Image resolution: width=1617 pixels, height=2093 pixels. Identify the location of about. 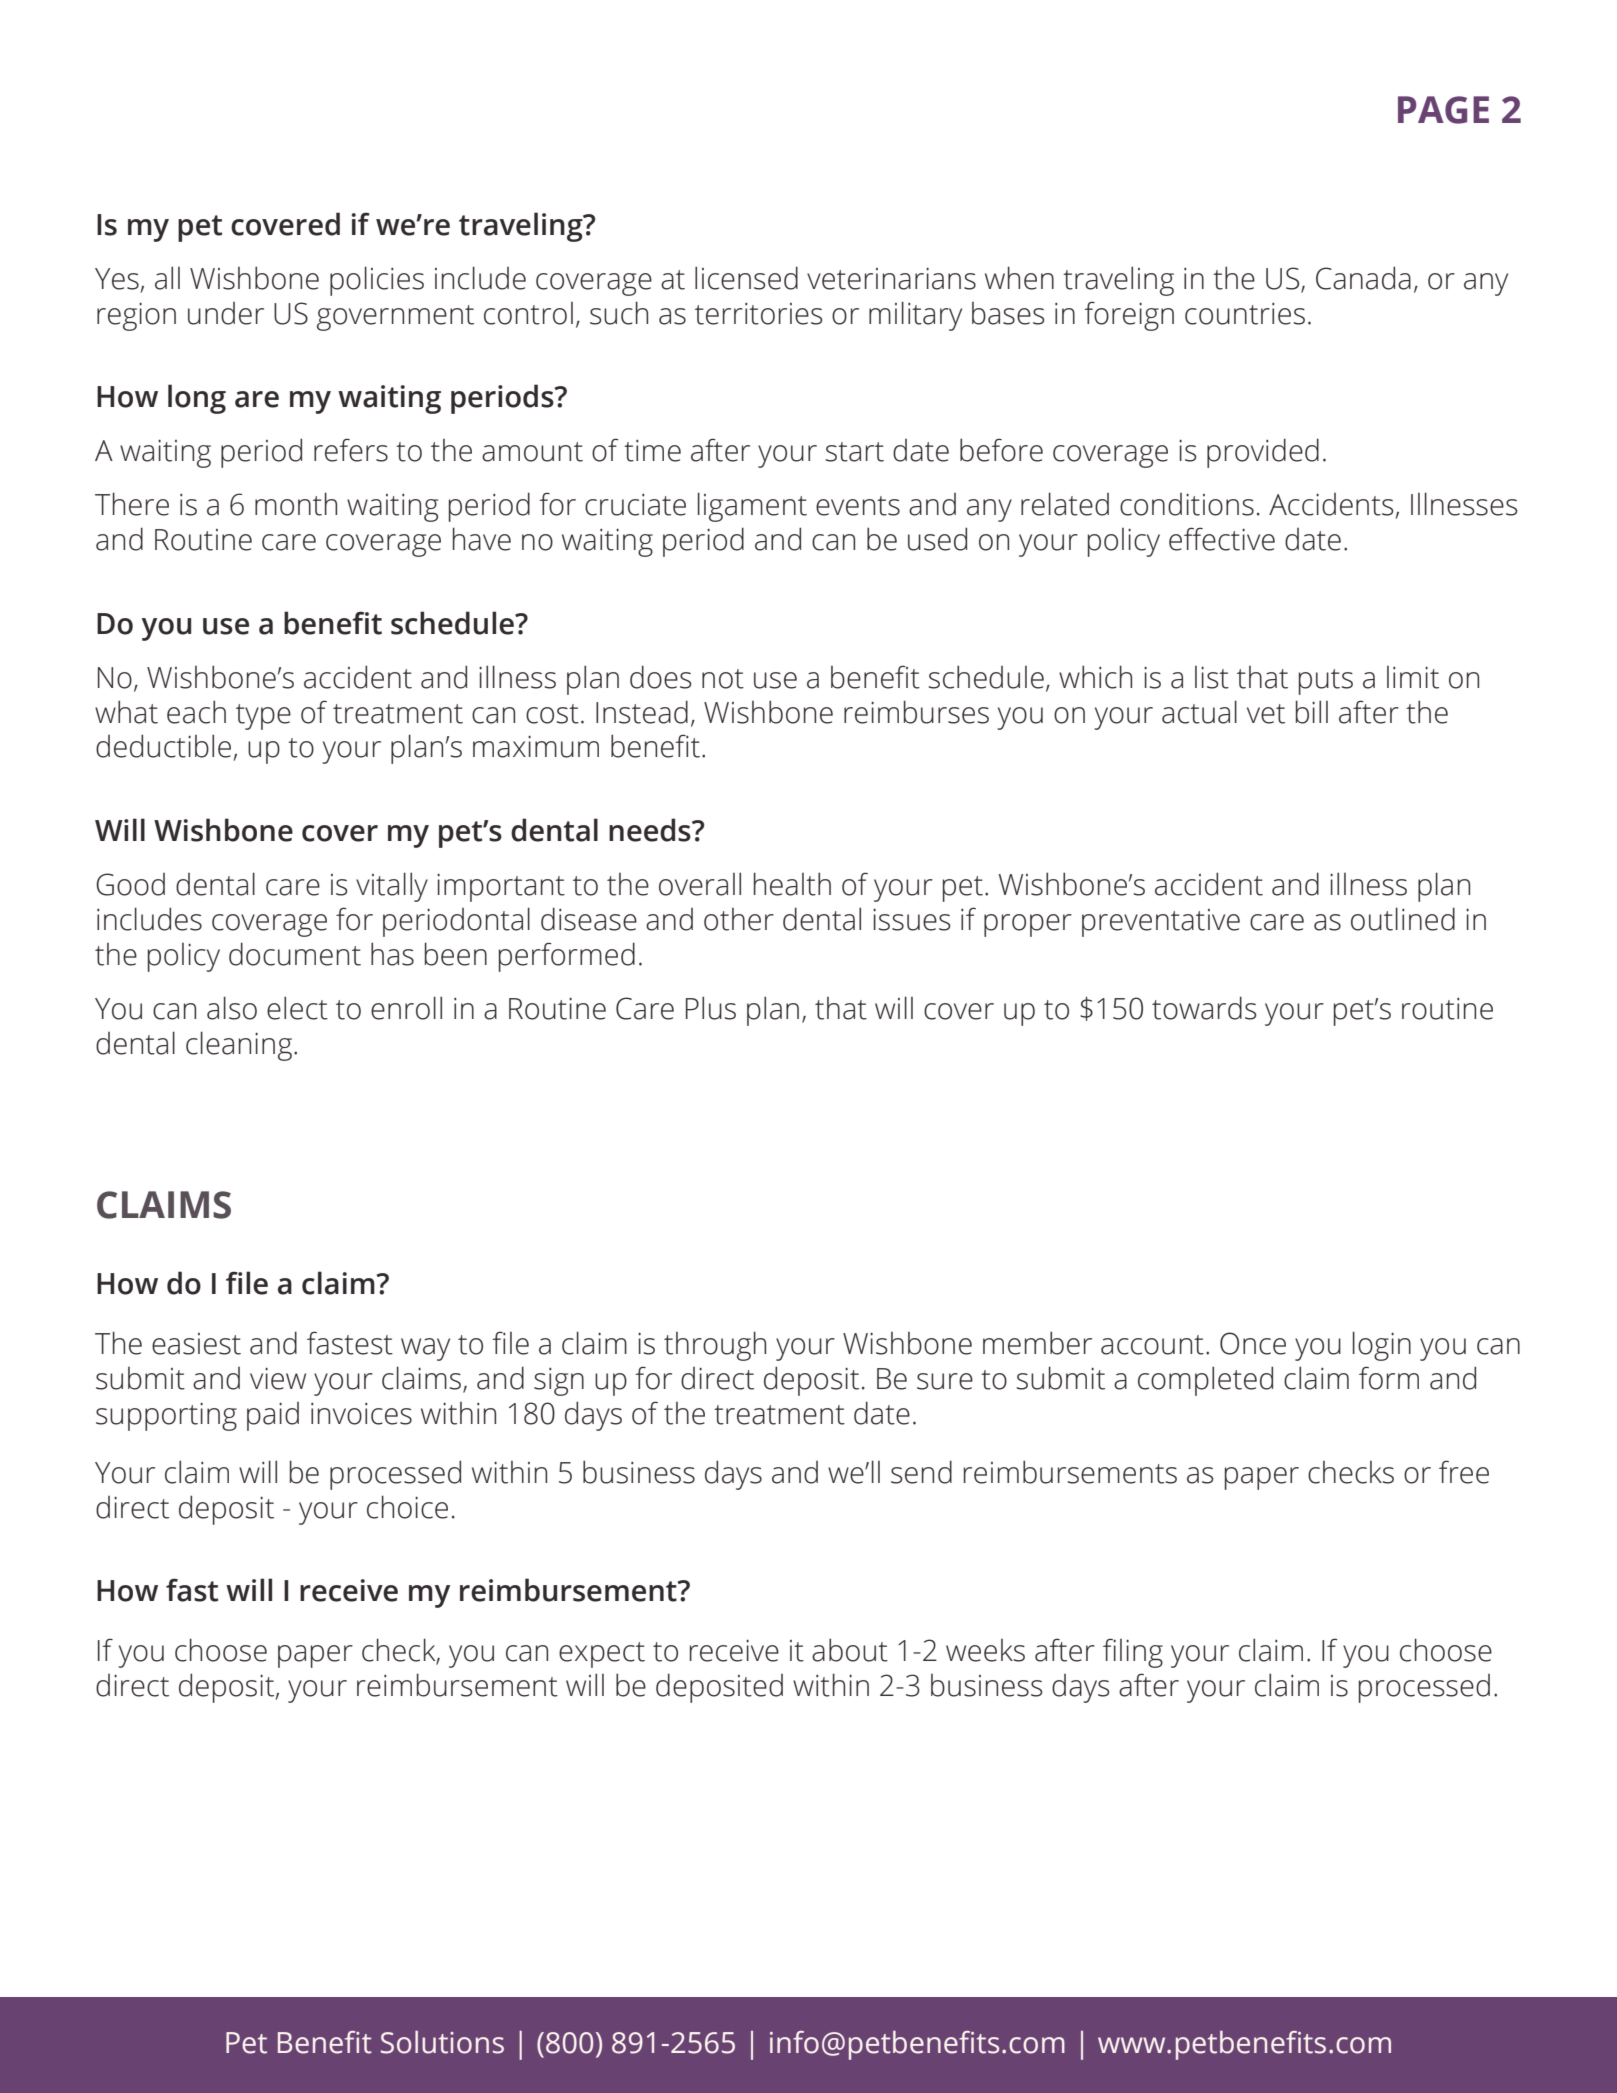
(850, 1650).
